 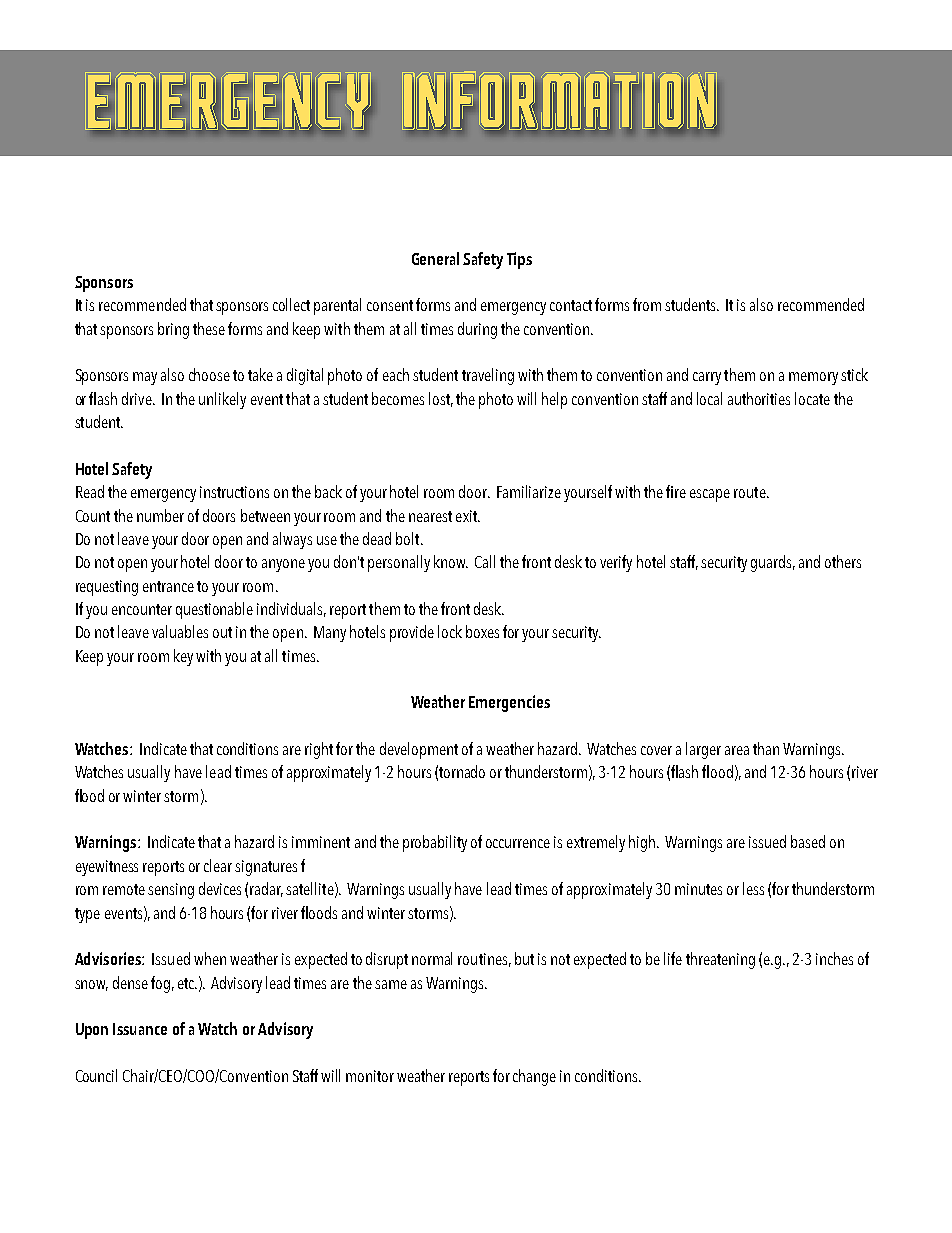 I want to click on than, so click(x=766, y=748).
